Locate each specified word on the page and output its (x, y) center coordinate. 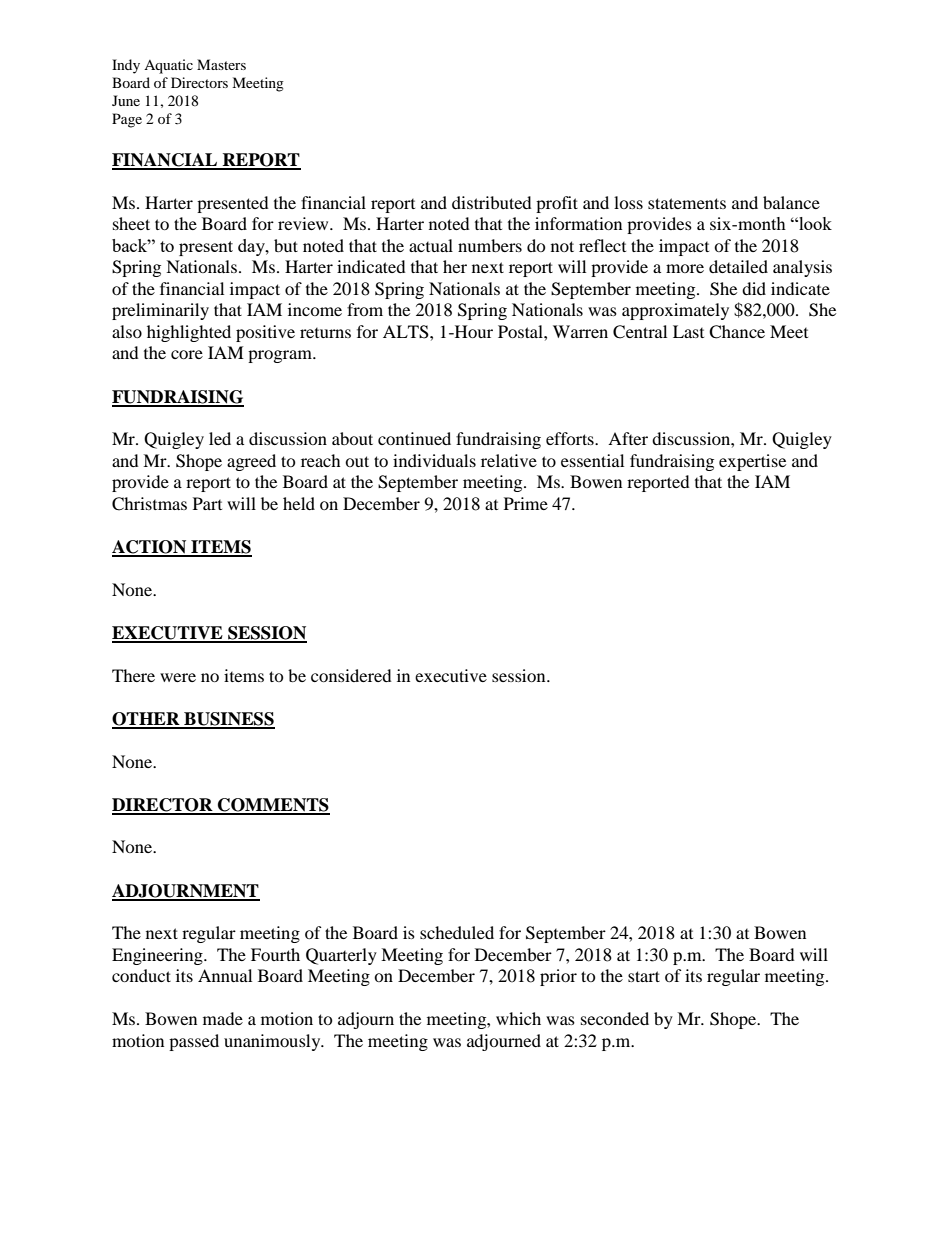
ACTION (150, 548)
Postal (521, 331)
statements (687, 203)
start (644, 976)
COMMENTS (273, 806)
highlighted (189, 333)
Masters (221, 64)
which (518, 1018)
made (223, 1018)
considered (351, 675)
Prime (526, 503)
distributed (492, 202)
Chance (737, 332)
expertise (752, 462)
